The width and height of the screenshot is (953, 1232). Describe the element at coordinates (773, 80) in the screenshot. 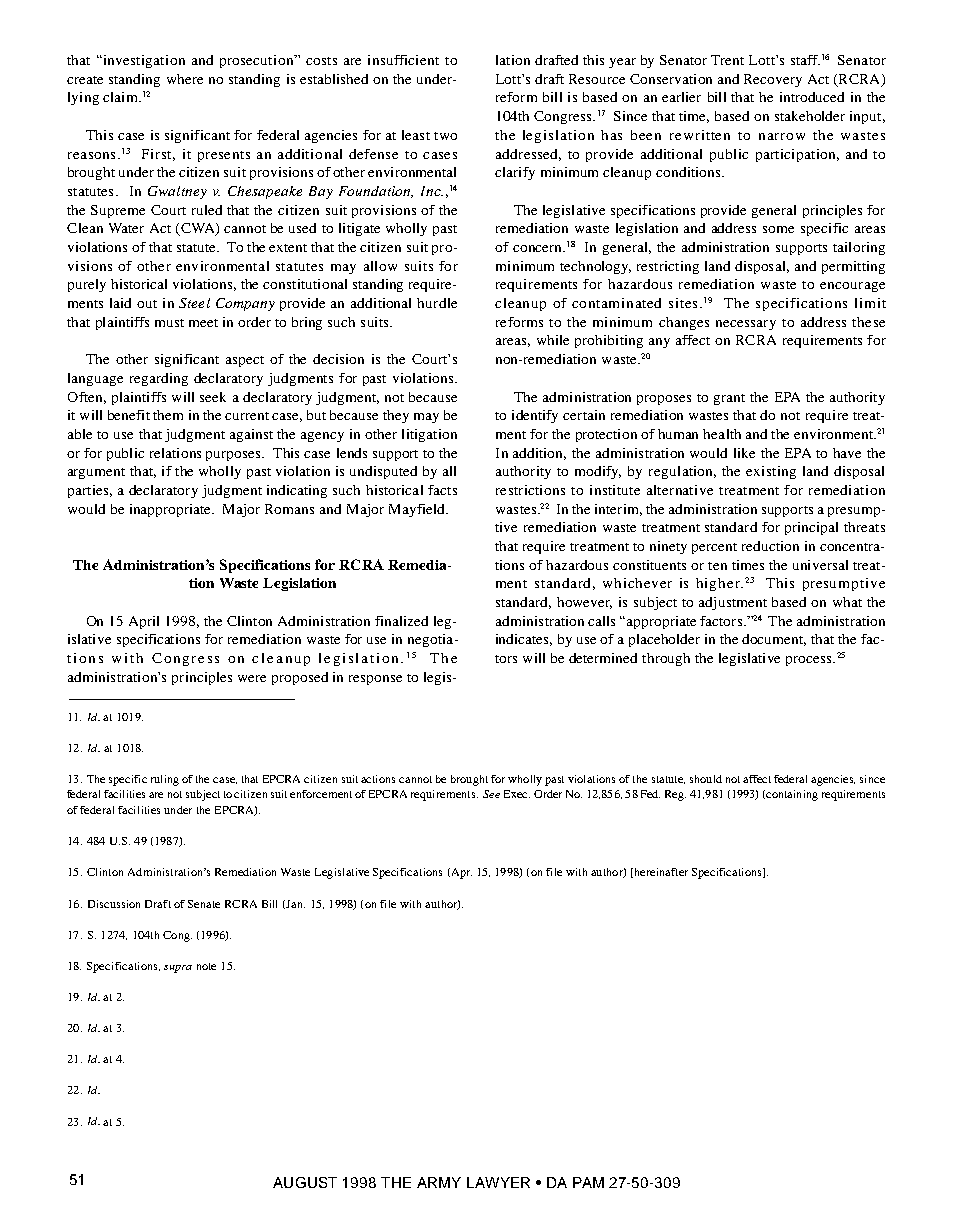

I see `Recovery` at that location.
